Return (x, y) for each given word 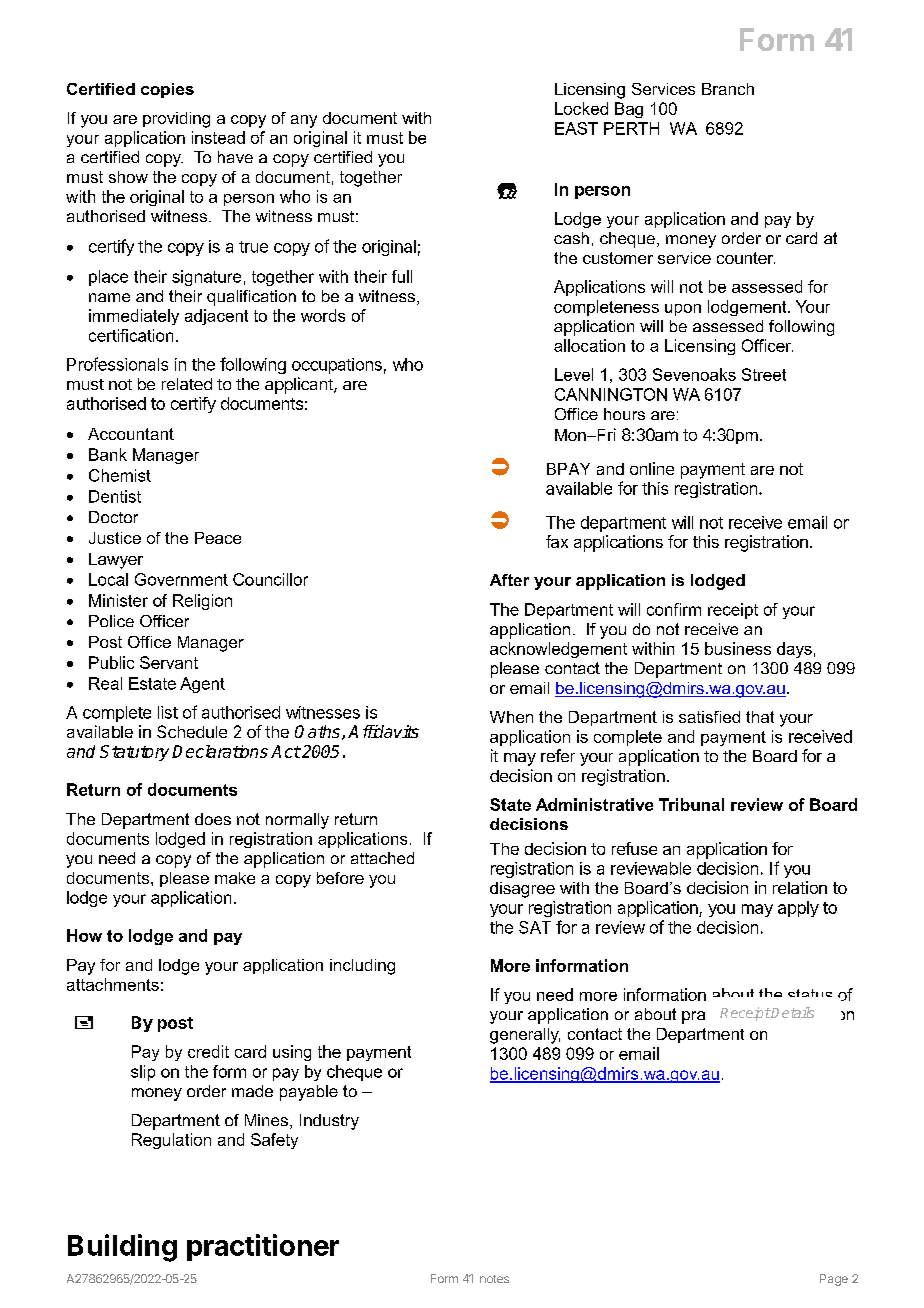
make (235, 878)
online (652, 468)
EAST (576, 128)
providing (176, 120)
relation (800, 887)
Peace (218, 538)
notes (494, 1279)
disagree (522, 890)
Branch (728, 89)
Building (122, 1248)
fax (557, 541)
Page (834, 1280)
